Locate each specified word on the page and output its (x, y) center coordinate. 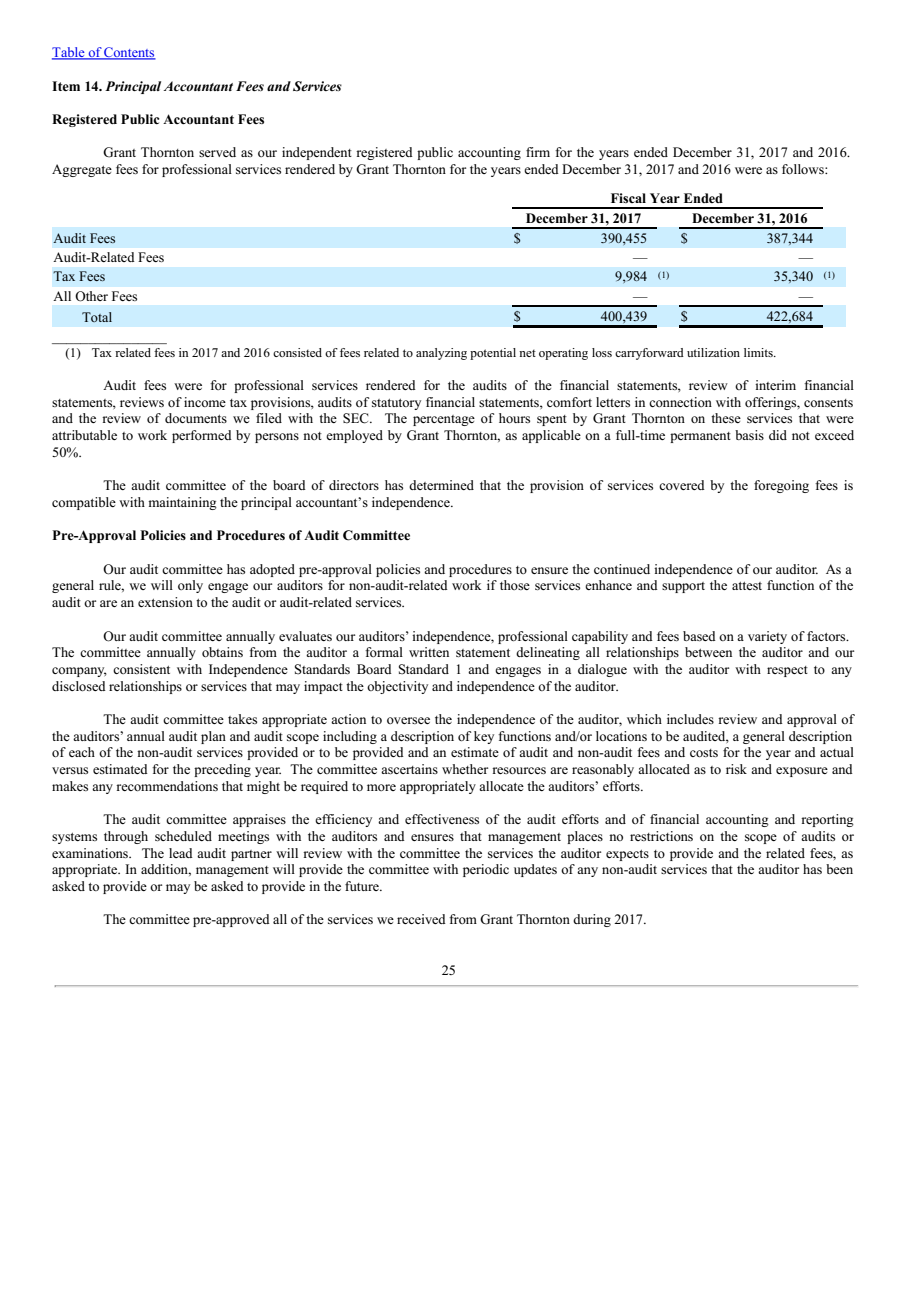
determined (441, 485)
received (421, 919)
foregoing (781, 486)
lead (181, 853)
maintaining (182, 503)
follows (804, 169)
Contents (129, 53)
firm (538, 152)
